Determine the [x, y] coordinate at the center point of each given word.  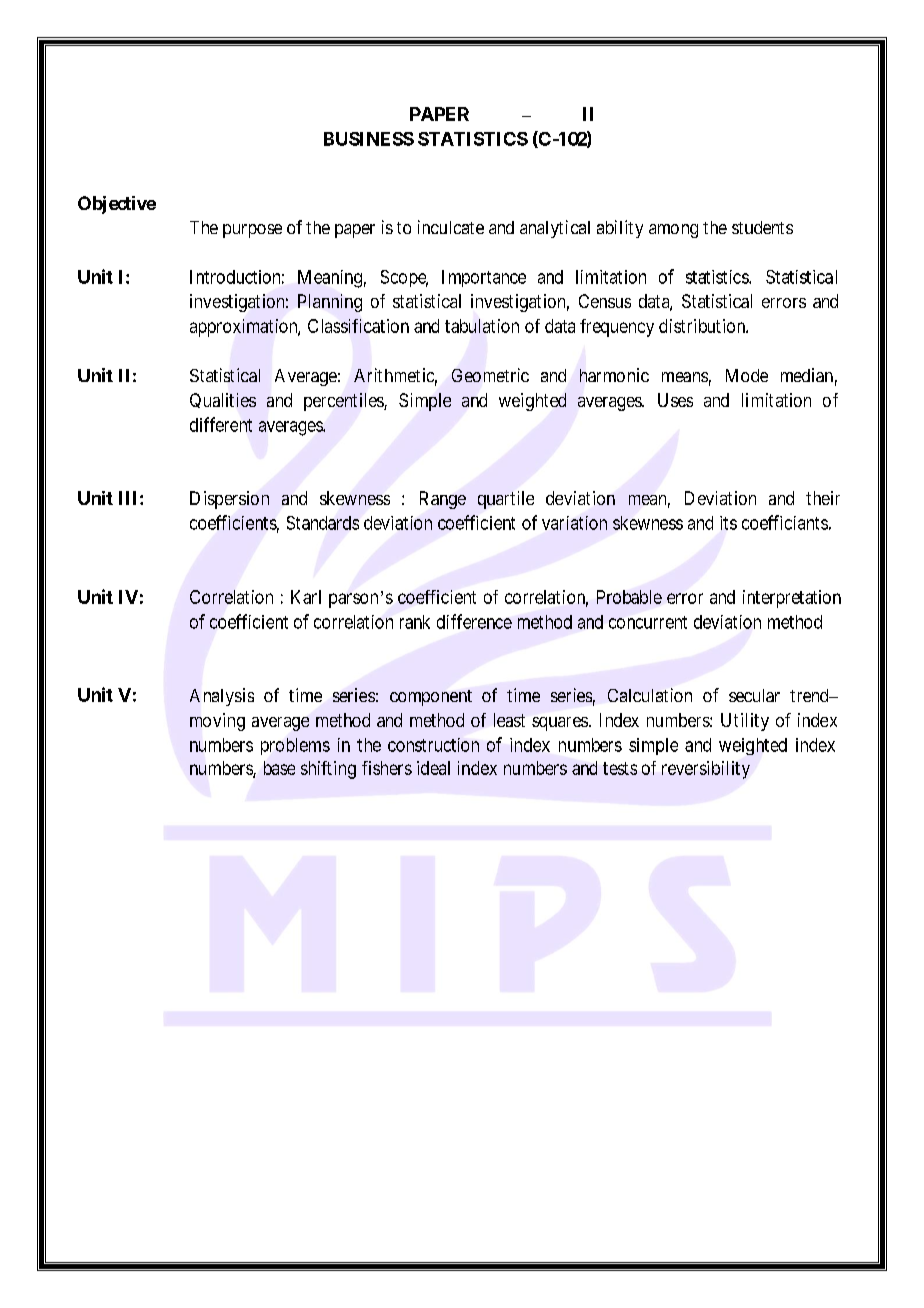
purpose [252, 231]
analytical [555, 229]
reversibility [706, 770]
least [509, 720]
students [762, 227]
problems [295, 746]
